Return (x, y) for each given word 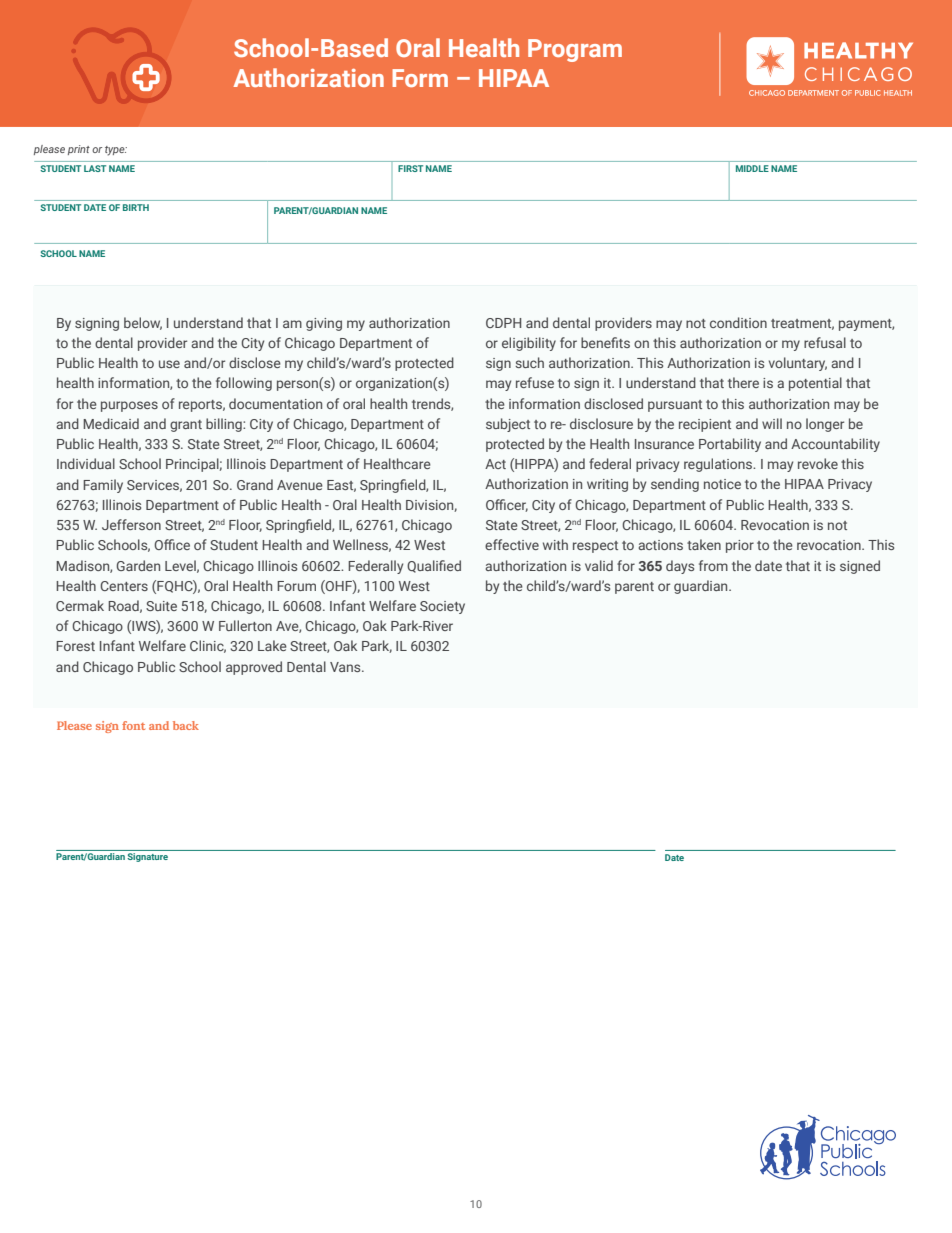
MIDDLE (752, 168)
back (186, 725)
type (116, 151)
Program (575, 50)
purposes (129, 406)
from (713, 565)
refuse (535, 382)
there (743, 382)
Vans (346, 667)
